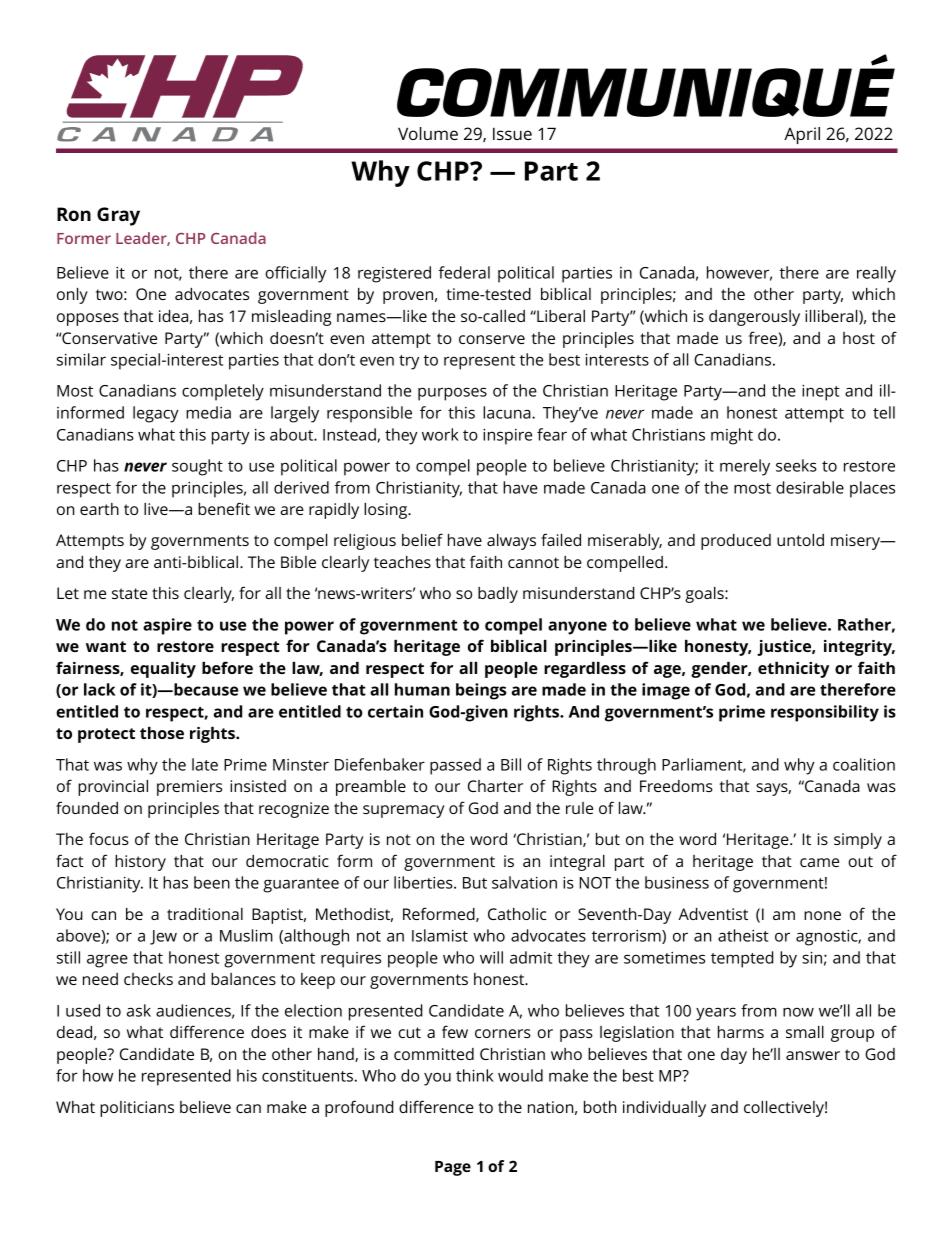  I want to click on beings, so click(481, 691).
